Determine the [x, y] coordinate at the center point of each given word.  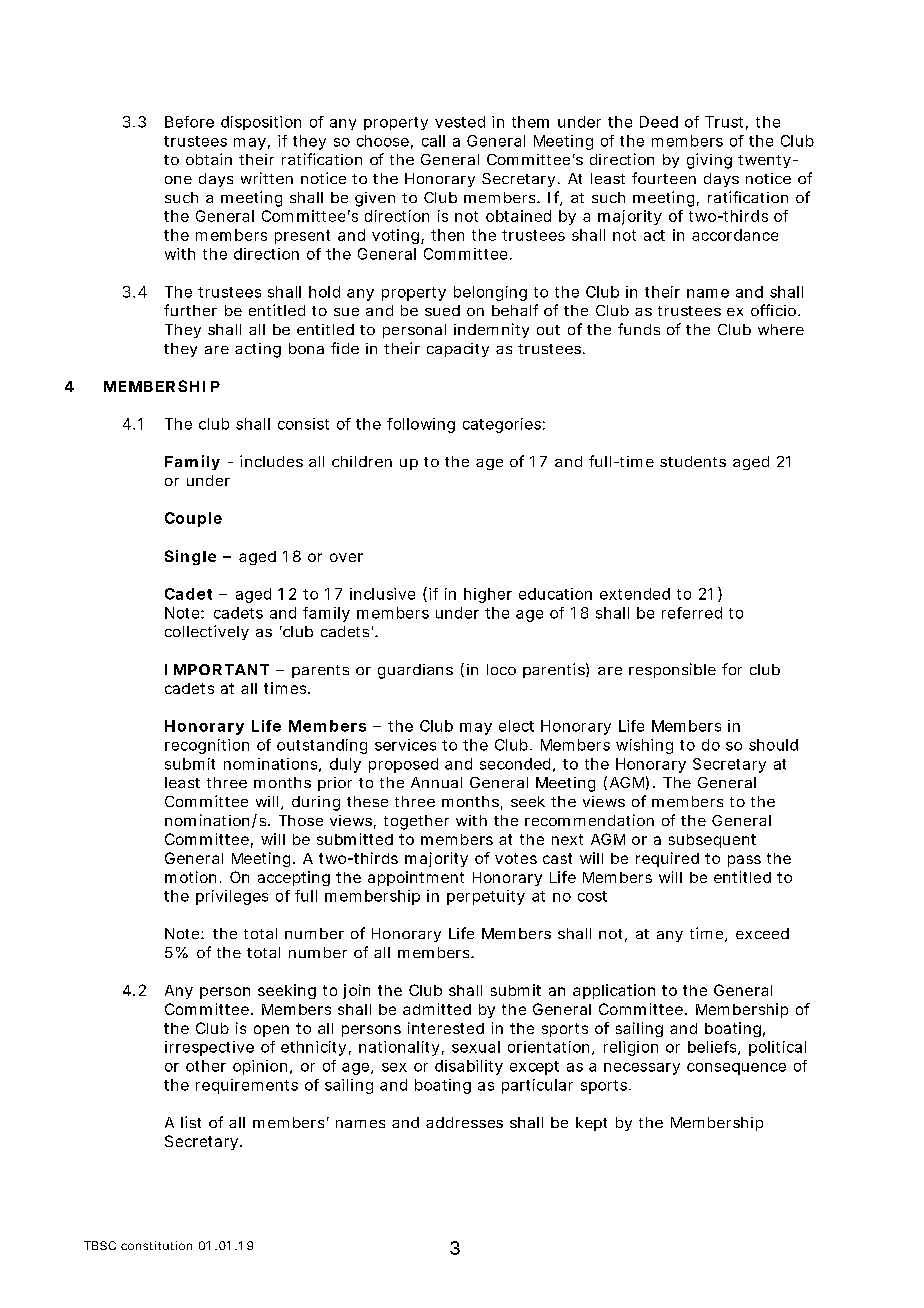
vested [460, 122]
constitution [156, 1245]
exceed [762, 933]
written [267, 178]
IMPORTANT [217, 669]
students [693, 461]
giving [709, 161]
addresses [464, 1122]
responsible [672, 670]
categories [504, 425]
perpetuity [486, 897]
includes [271, 461]
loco [501, 669]
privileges [232, 897]
